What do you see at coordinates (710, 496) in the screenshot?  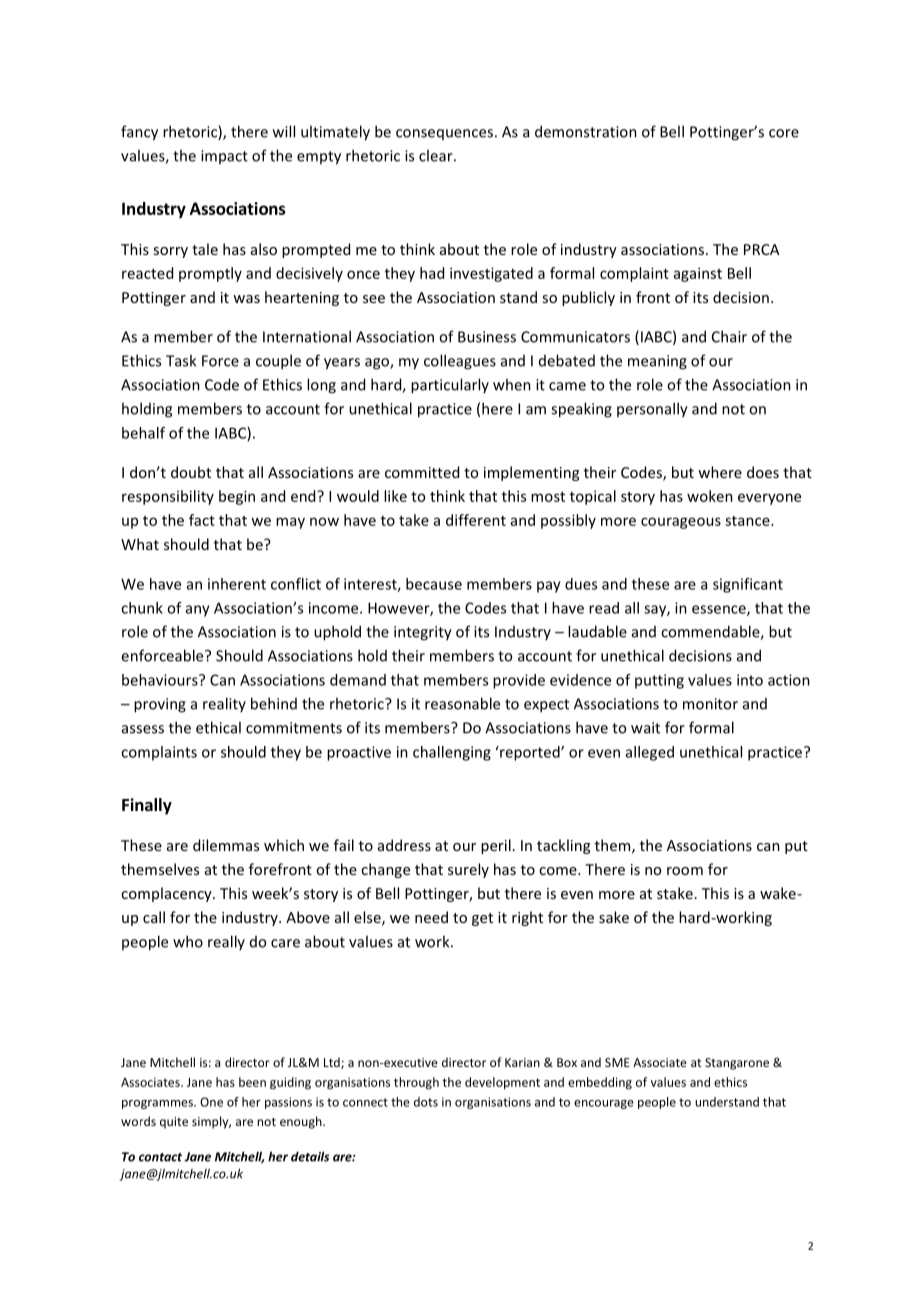 I see `woken` at bounding box center [710, 496].
